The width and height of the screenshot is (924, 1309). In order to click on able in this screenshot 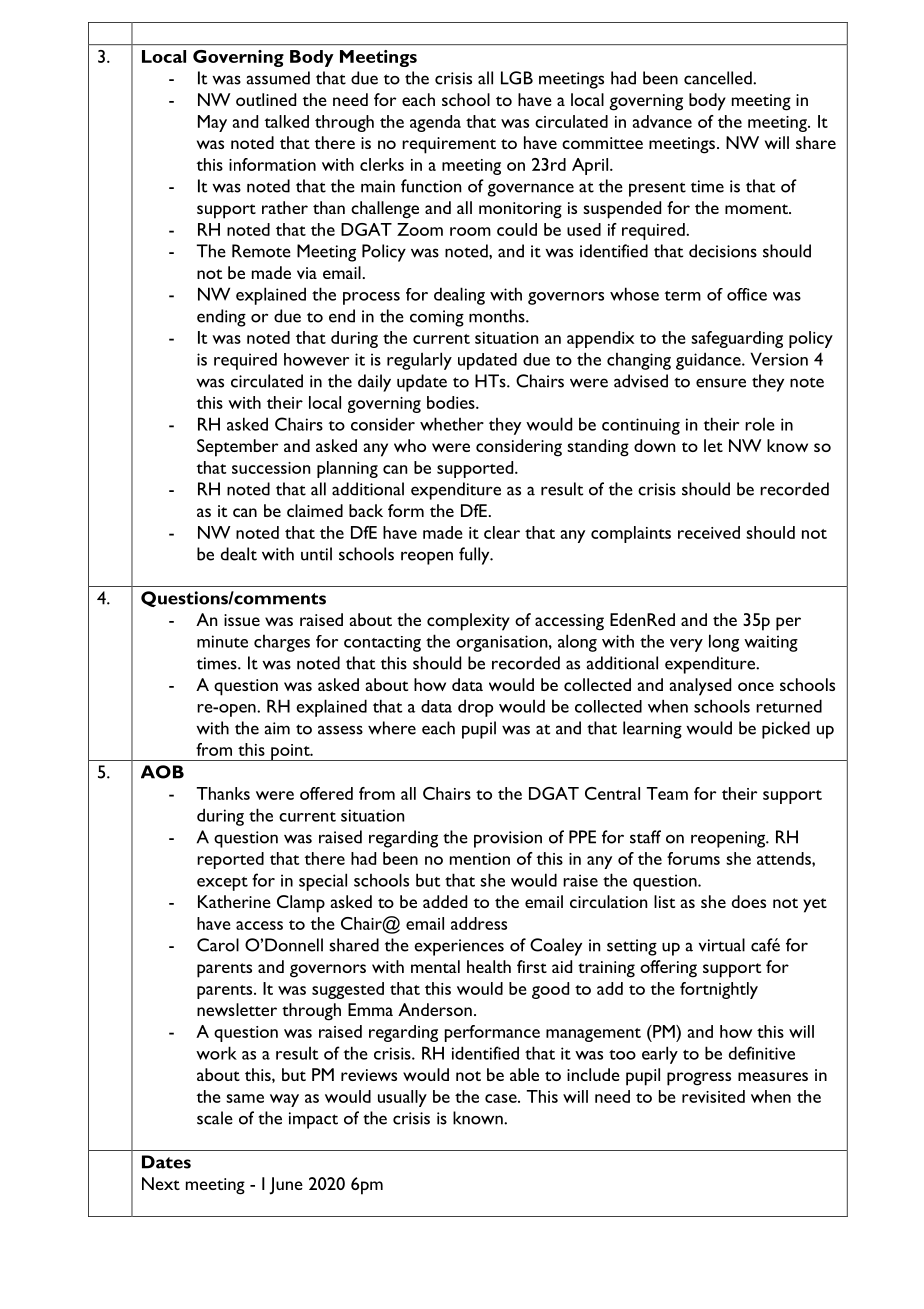, I will do `click(524, 1074)`.
